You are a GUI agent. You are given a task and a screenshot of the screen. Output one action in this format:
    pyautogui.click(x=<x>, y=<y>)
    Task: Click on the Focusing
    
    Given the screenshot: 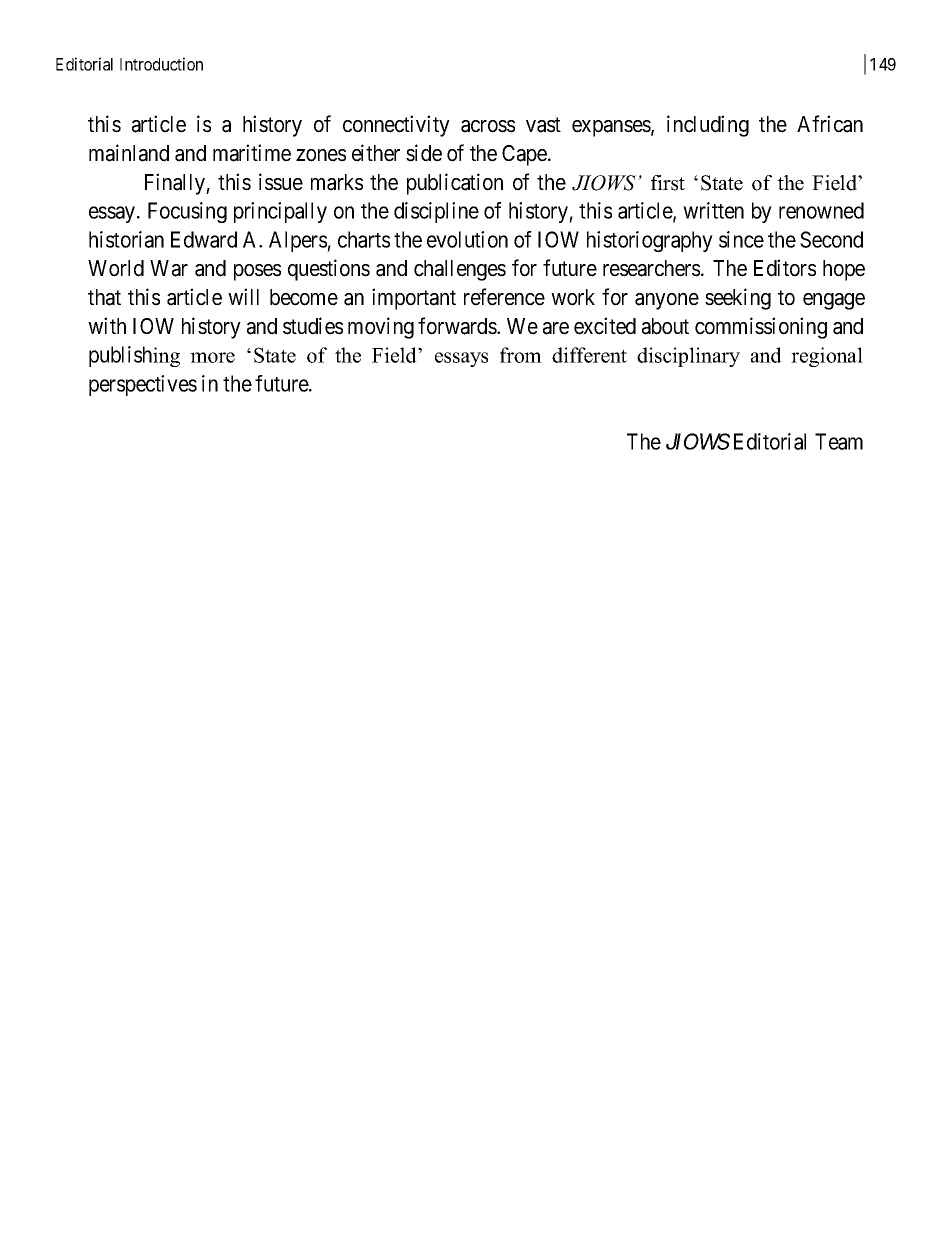 What is the action you would take?
    pyautogui.click(x=187, y=212)
